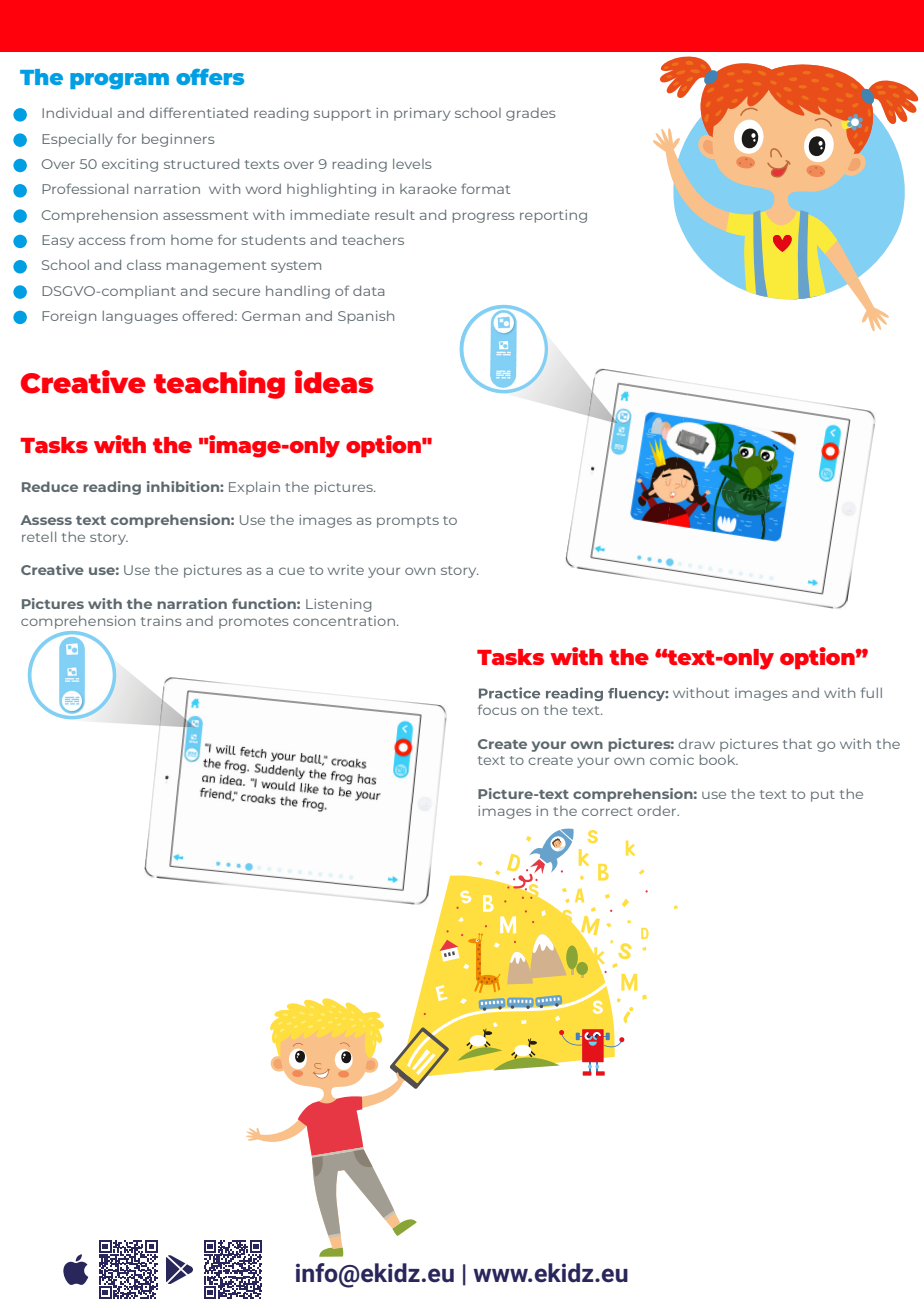 This screenshot has height=1308, width=924. Describe the element at coordinates (344, 621) in the screenshot. I see `concentration` at that location.
